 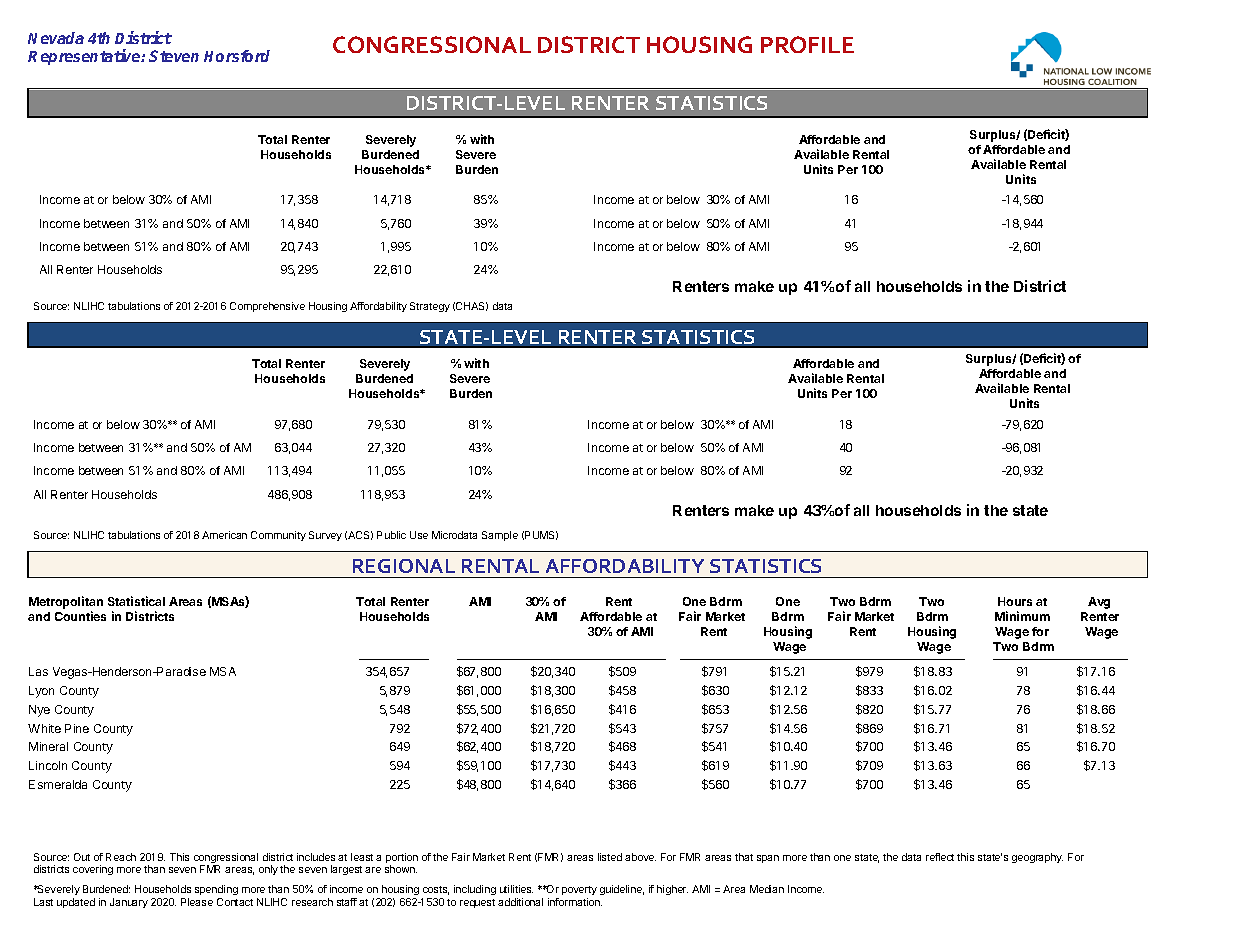 I want to click on American, so click(x=224, y=535).
